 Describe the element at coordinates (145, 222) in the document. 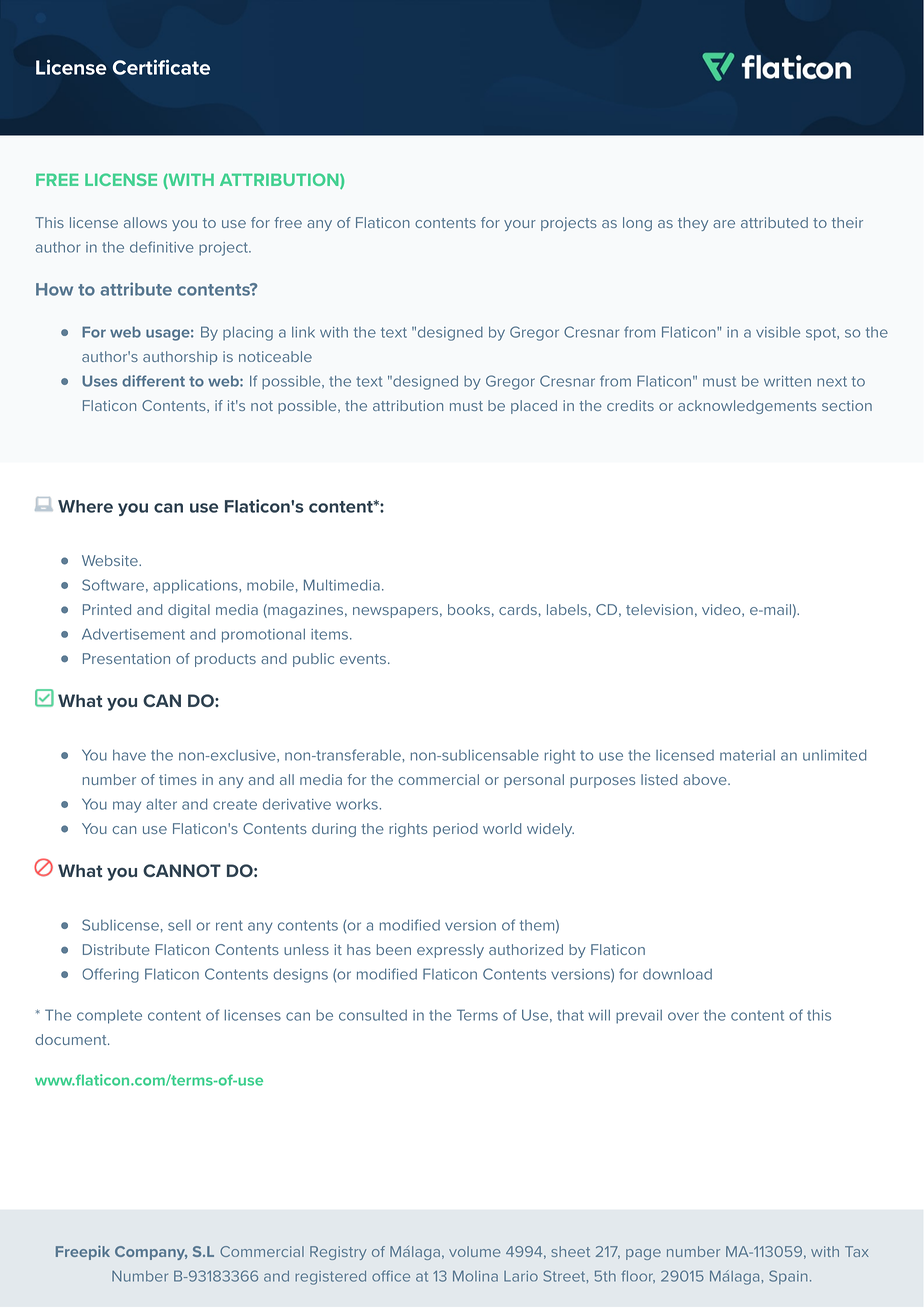

I see `allows` at that location.
